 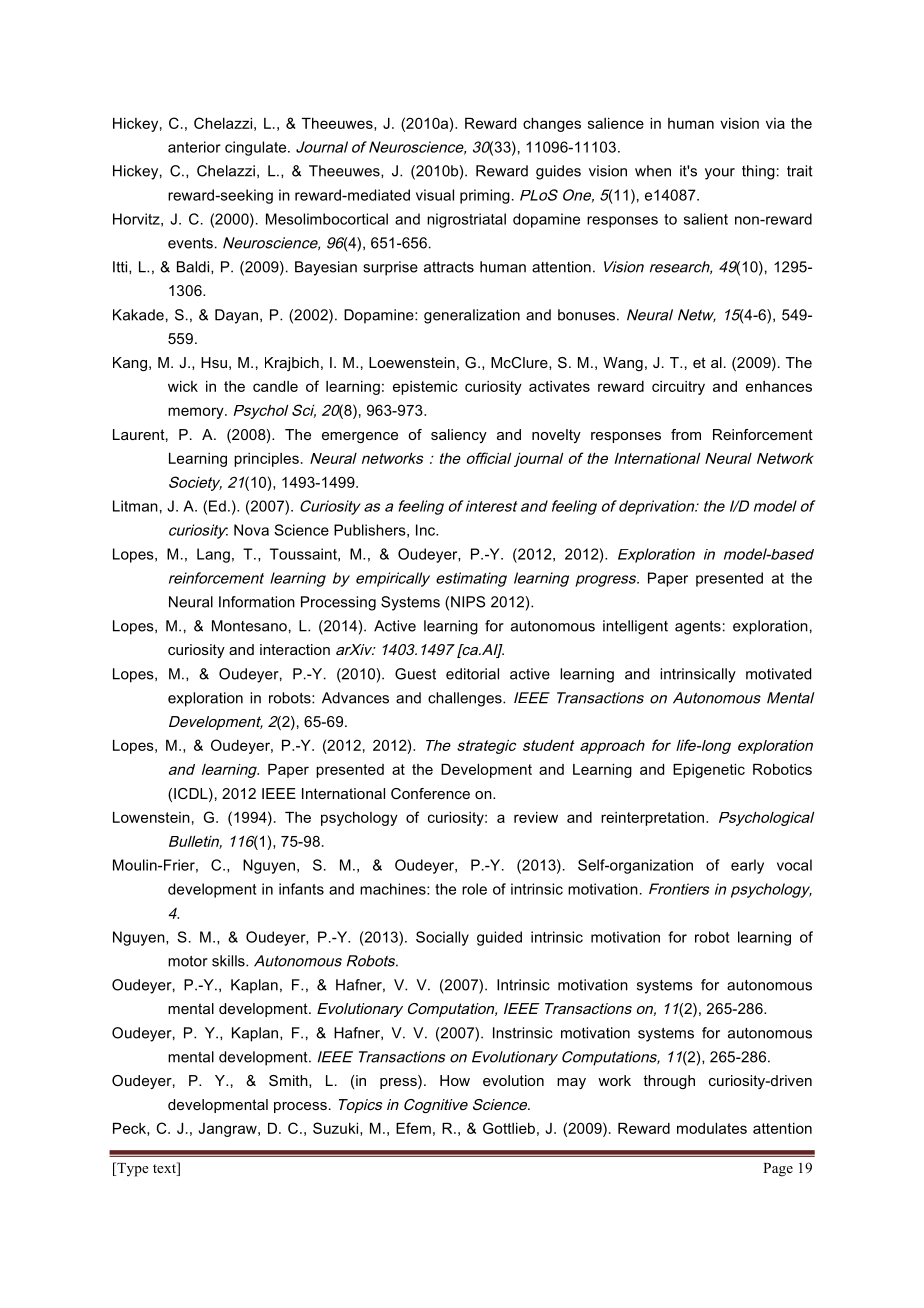 I want to click on from, so click(x=686, y=434).
